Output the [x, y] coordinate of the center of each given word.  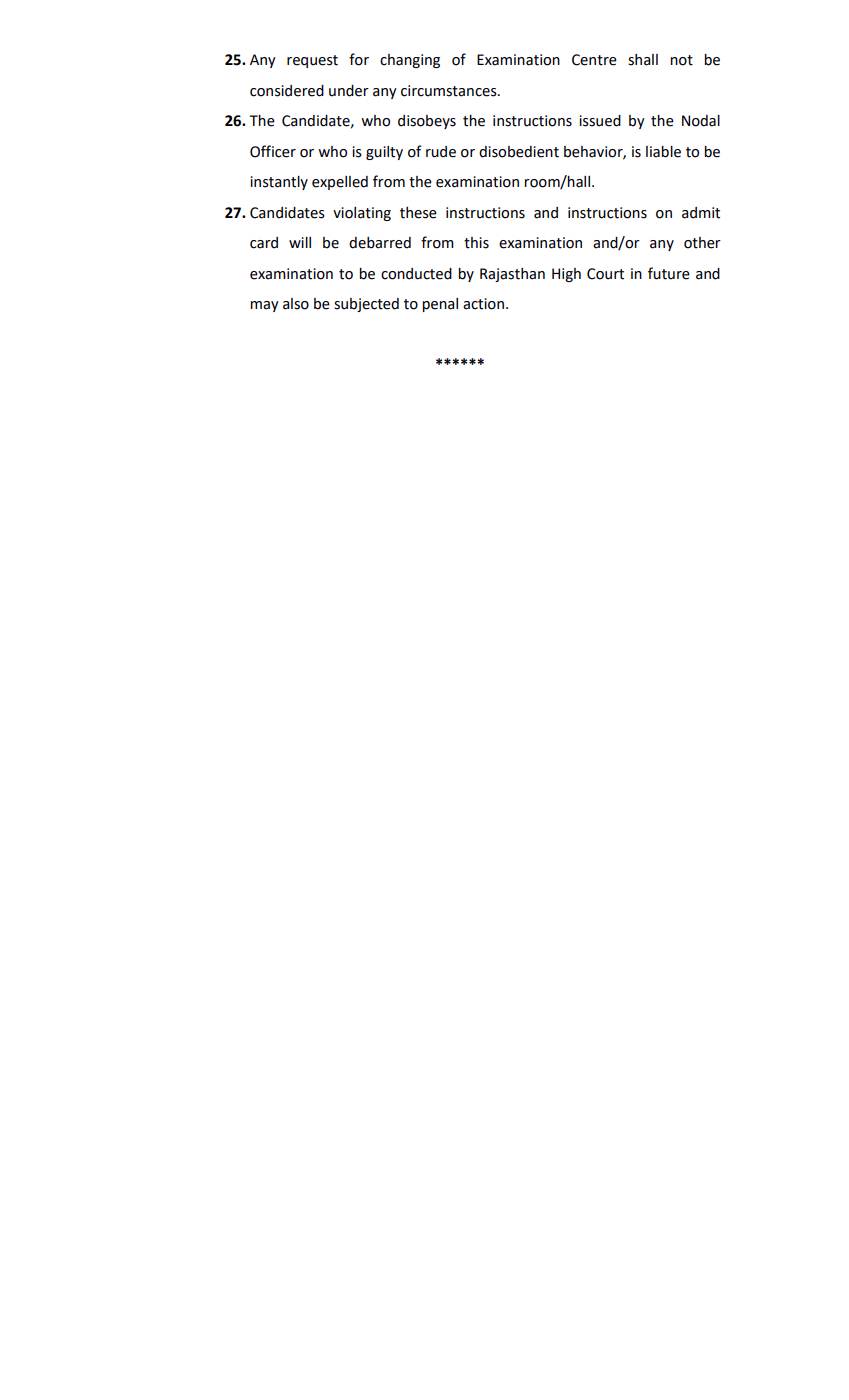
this [476, 243]
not [681, 60]
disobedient [519, 152]
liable [663, 152]
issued [600, 121]
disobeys [427, 122]
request [312, 61]
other [702, 243]
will [300, 242]
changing [410, 61]
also [296, 304]
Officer [273, 151]
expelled [340, 183]
